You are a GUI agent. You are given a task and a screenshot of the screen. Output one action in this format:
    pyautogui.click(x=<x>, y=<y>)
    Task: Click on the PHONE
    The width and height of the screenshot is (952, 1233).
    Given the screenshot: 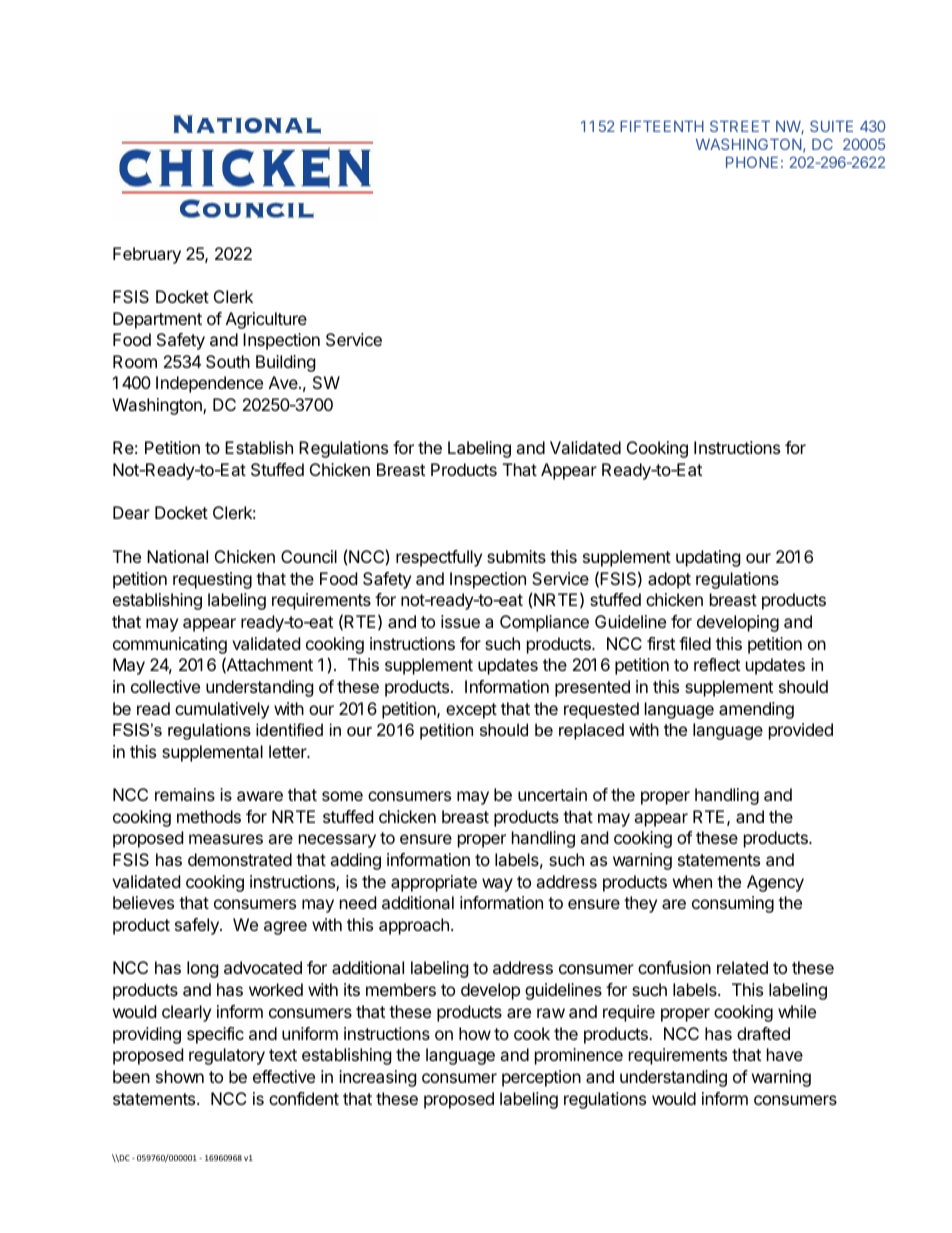 What is the action you would take?
    pyautogui.click(x=752, y=162)
